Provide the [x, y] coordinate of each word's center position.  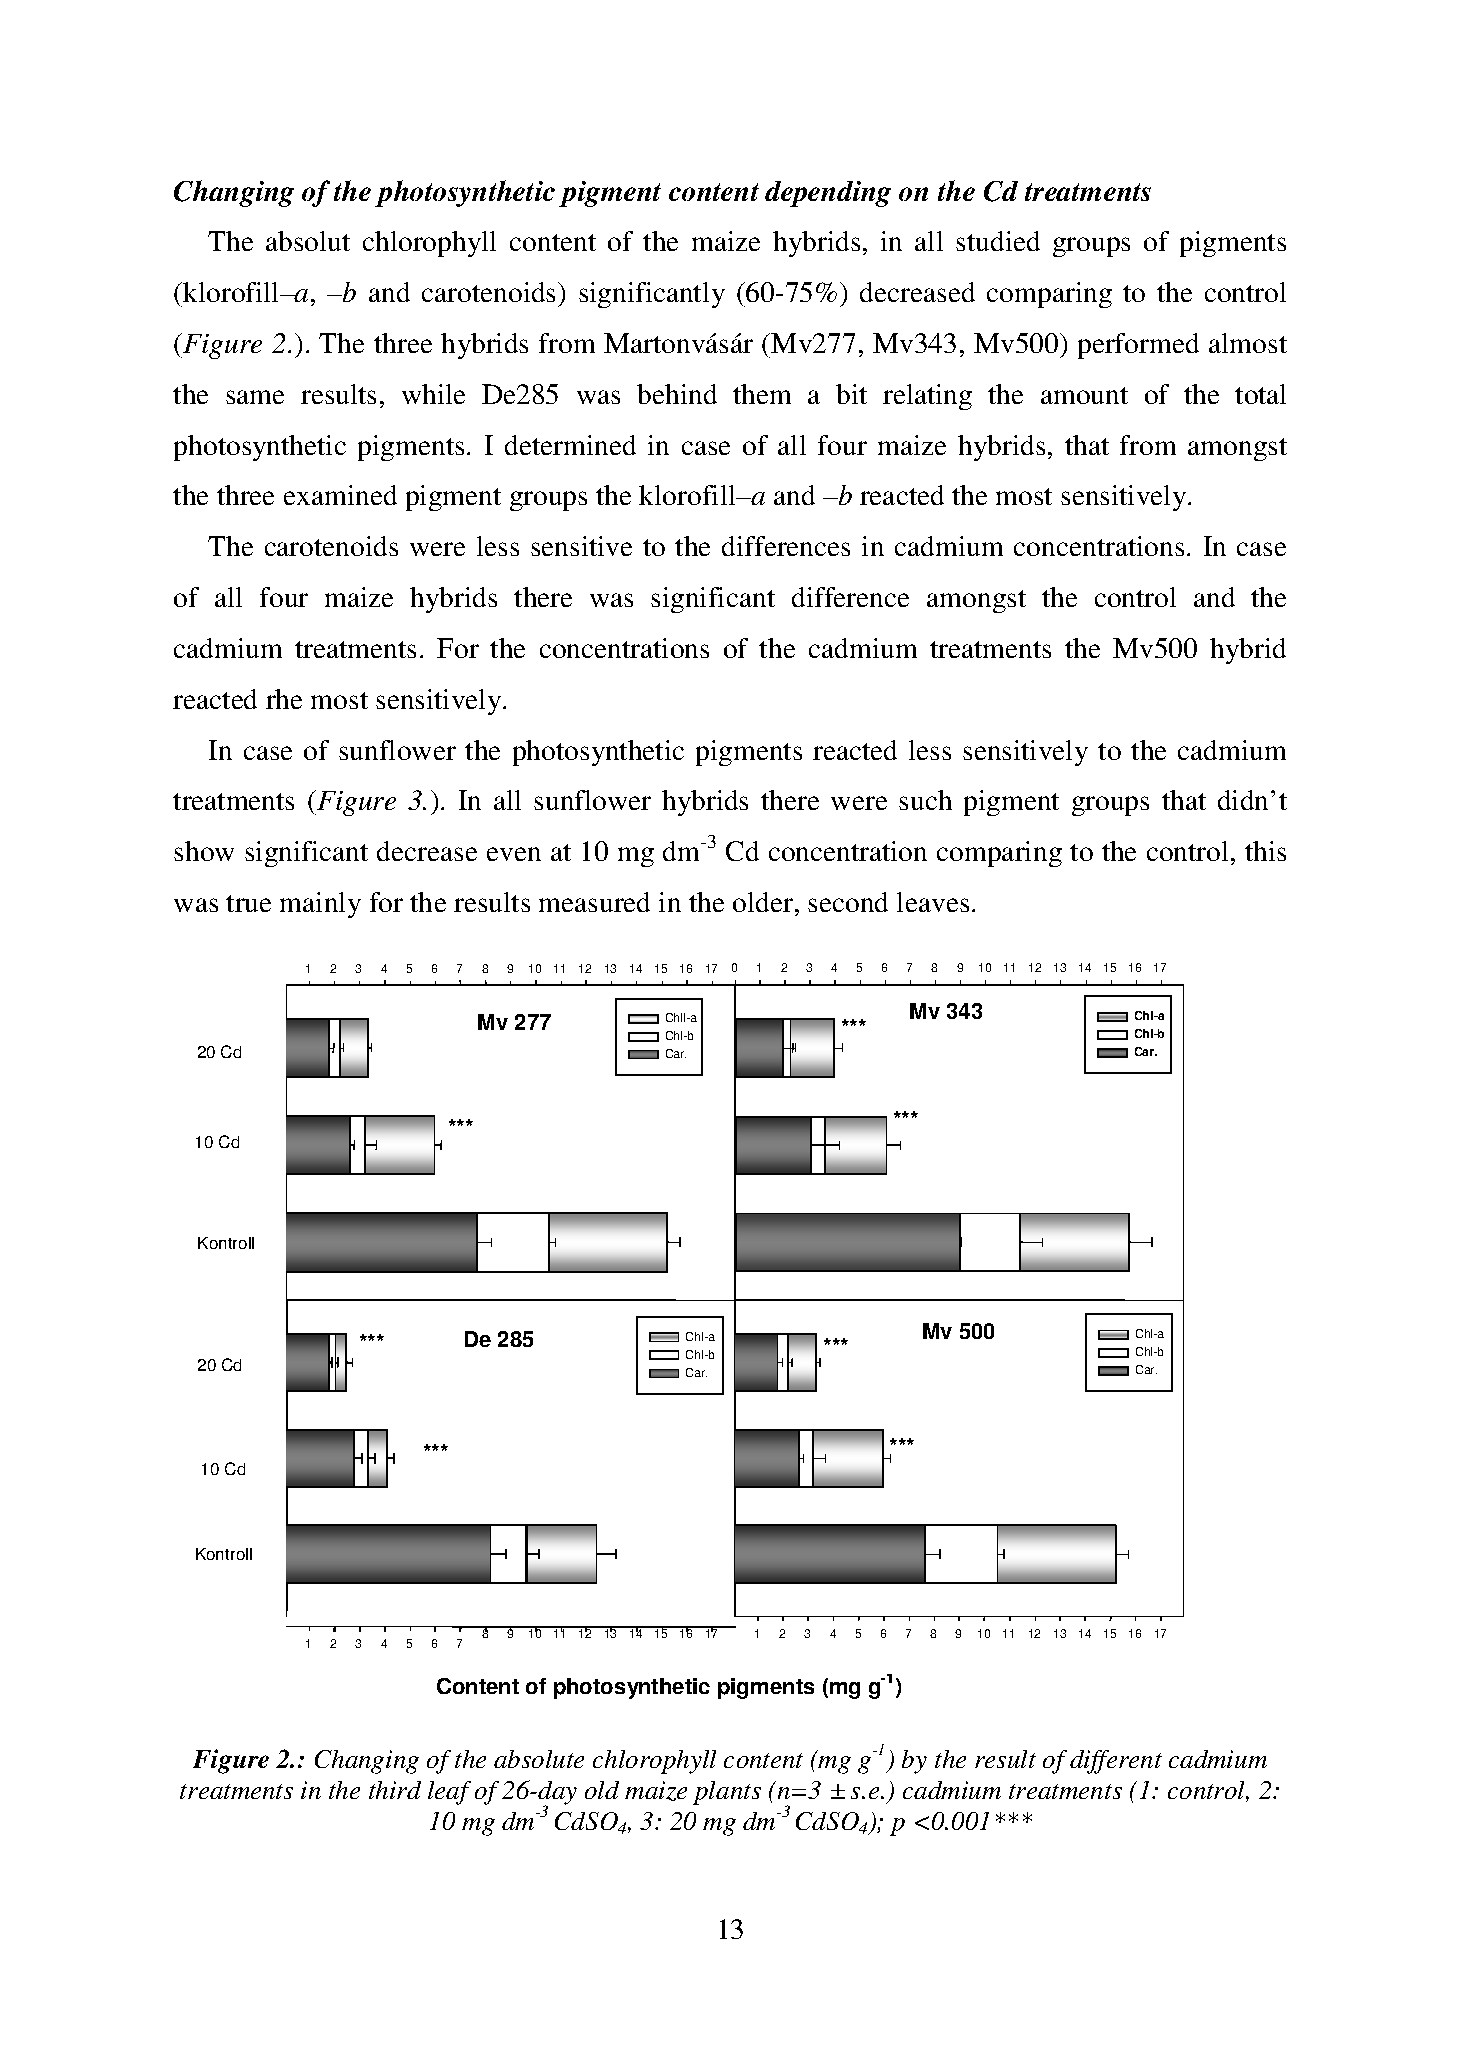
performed [1138, 346]
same [255, 397]
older [764, 902]
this [1265, 851]
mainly [320, 905]
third [395, 1790]
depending [828, 194]
